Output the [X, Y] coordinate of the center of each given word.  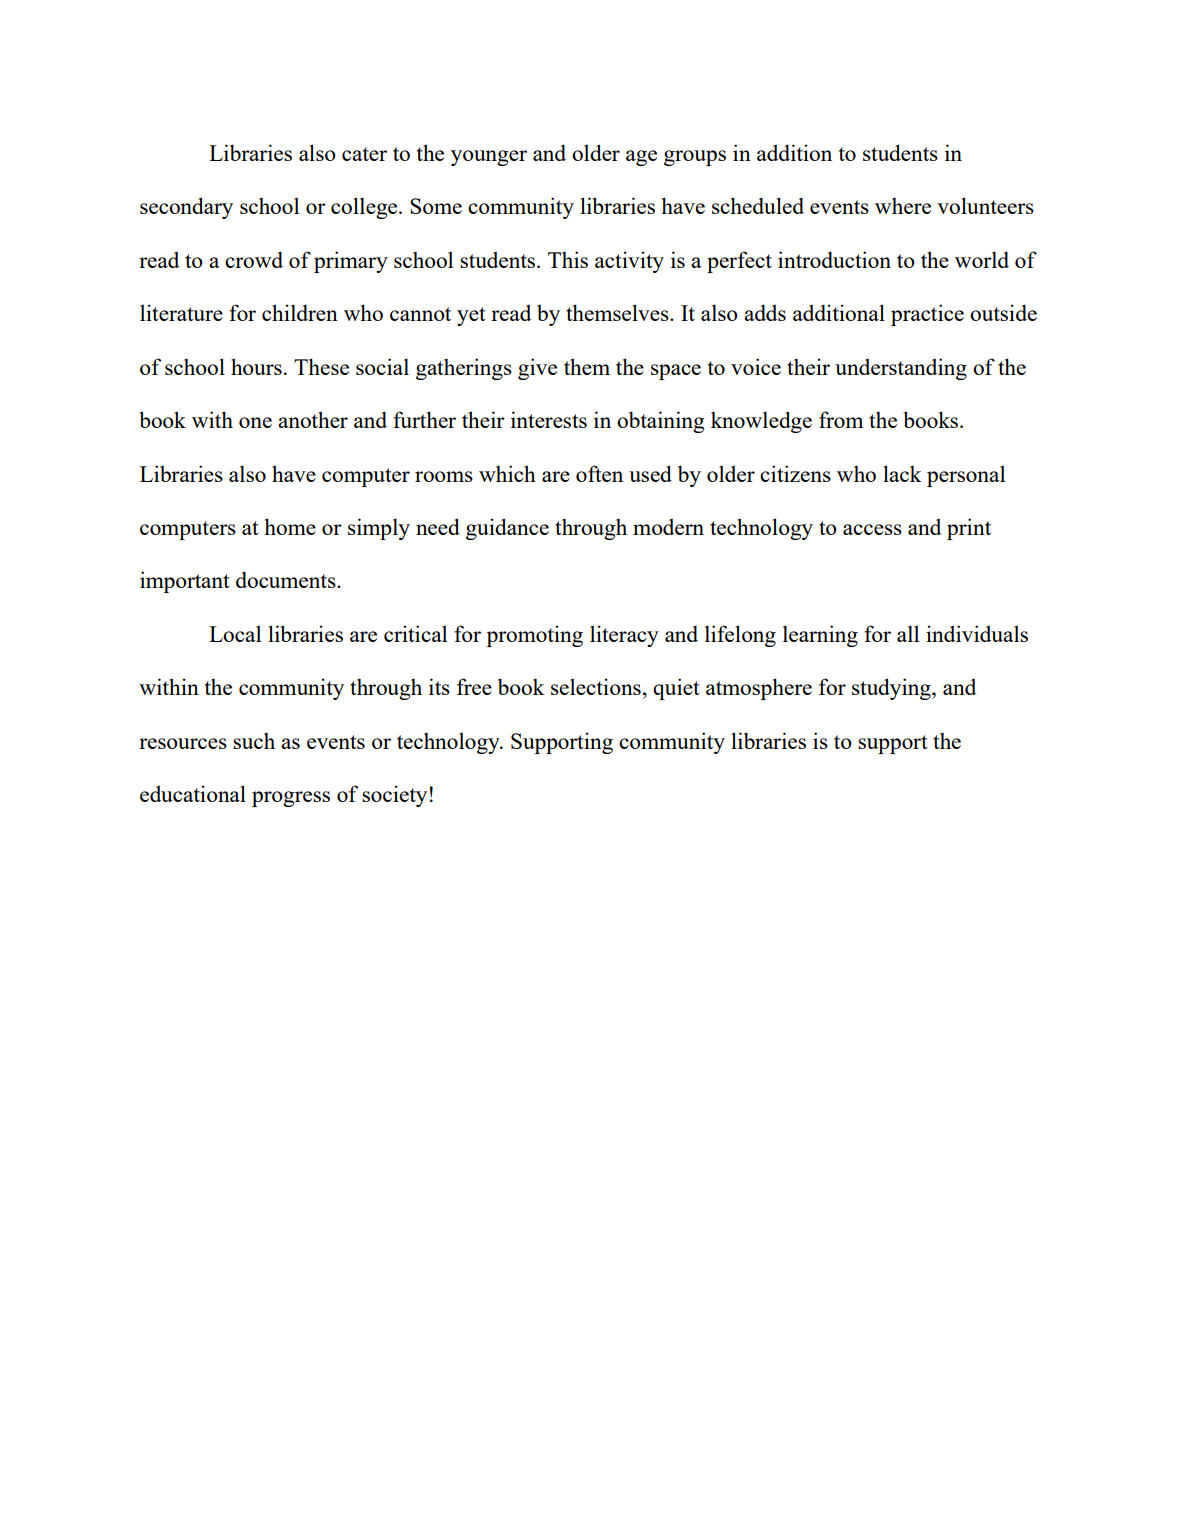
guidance [507, 529]
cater [364, 154]
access [872, 529]
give [537, 369]
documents [287, 579]
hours [256, 366]
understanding [901, 369]
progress [291, 799]
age [641, 158]
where [903, 206]
